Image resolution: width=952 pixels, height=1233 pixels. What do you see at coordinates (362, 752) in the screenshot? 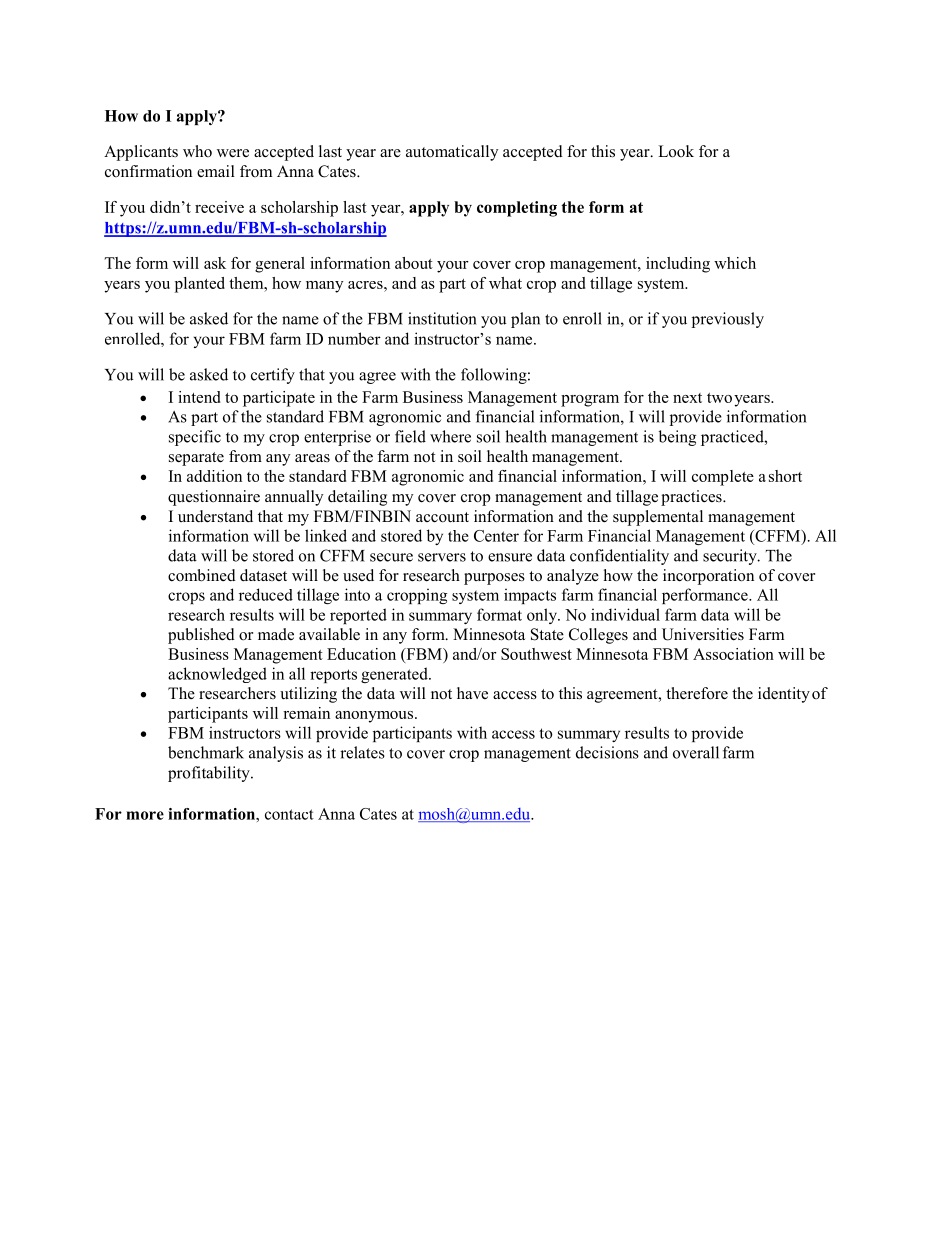
I see `relates` at bounding box center [362, 752].
